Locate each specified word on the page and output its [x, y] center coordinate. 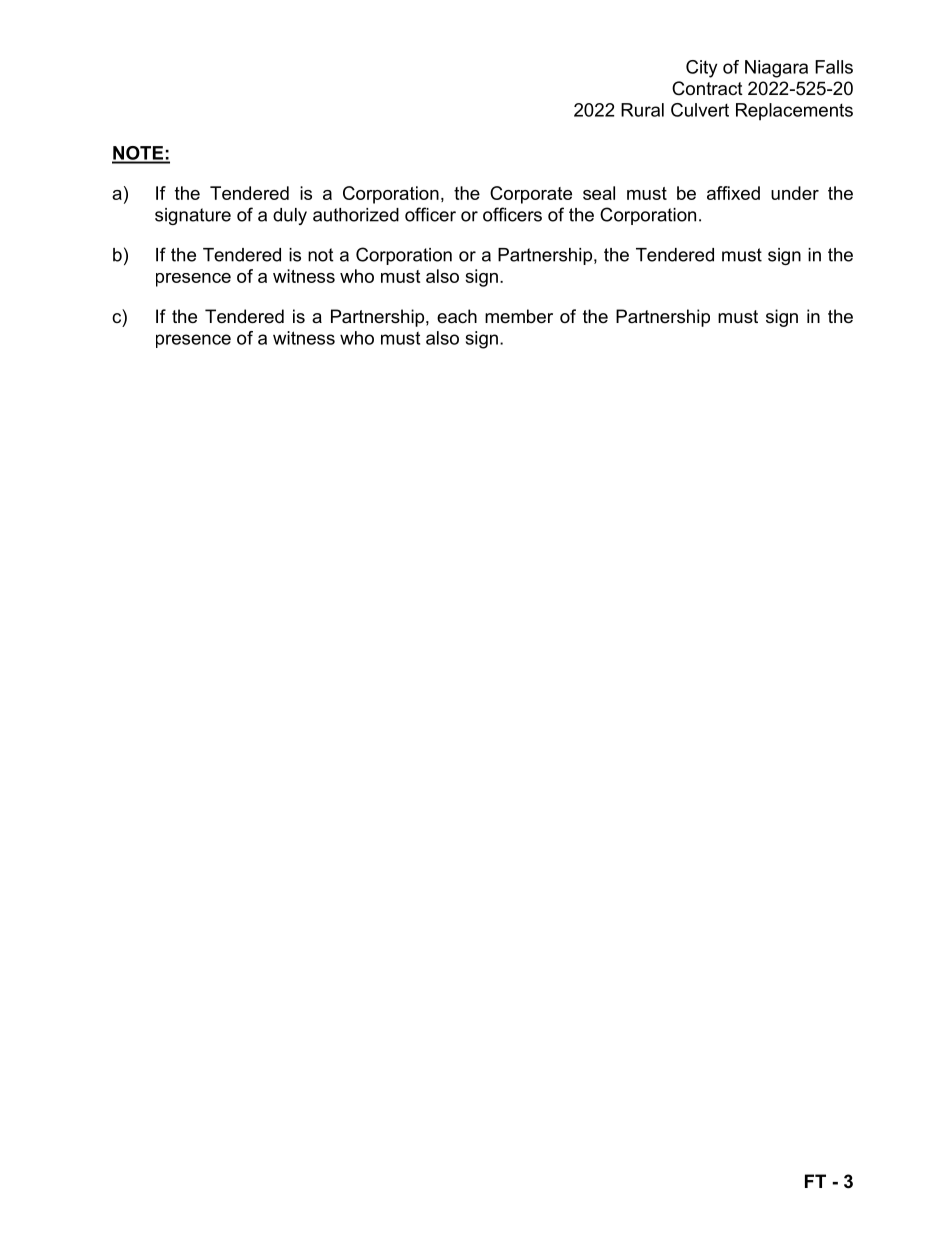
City [701, 69]
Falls [834, 67]
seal [599, 193]
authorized [356, 215]
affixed [733, 193]
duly [290, 216]
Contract [707, 88]
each [457, 316]
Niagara [776, 69]
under [795, 193]
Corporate [531, 195]
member [519, 316]
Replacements [794, 112]
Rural [642, 110]
